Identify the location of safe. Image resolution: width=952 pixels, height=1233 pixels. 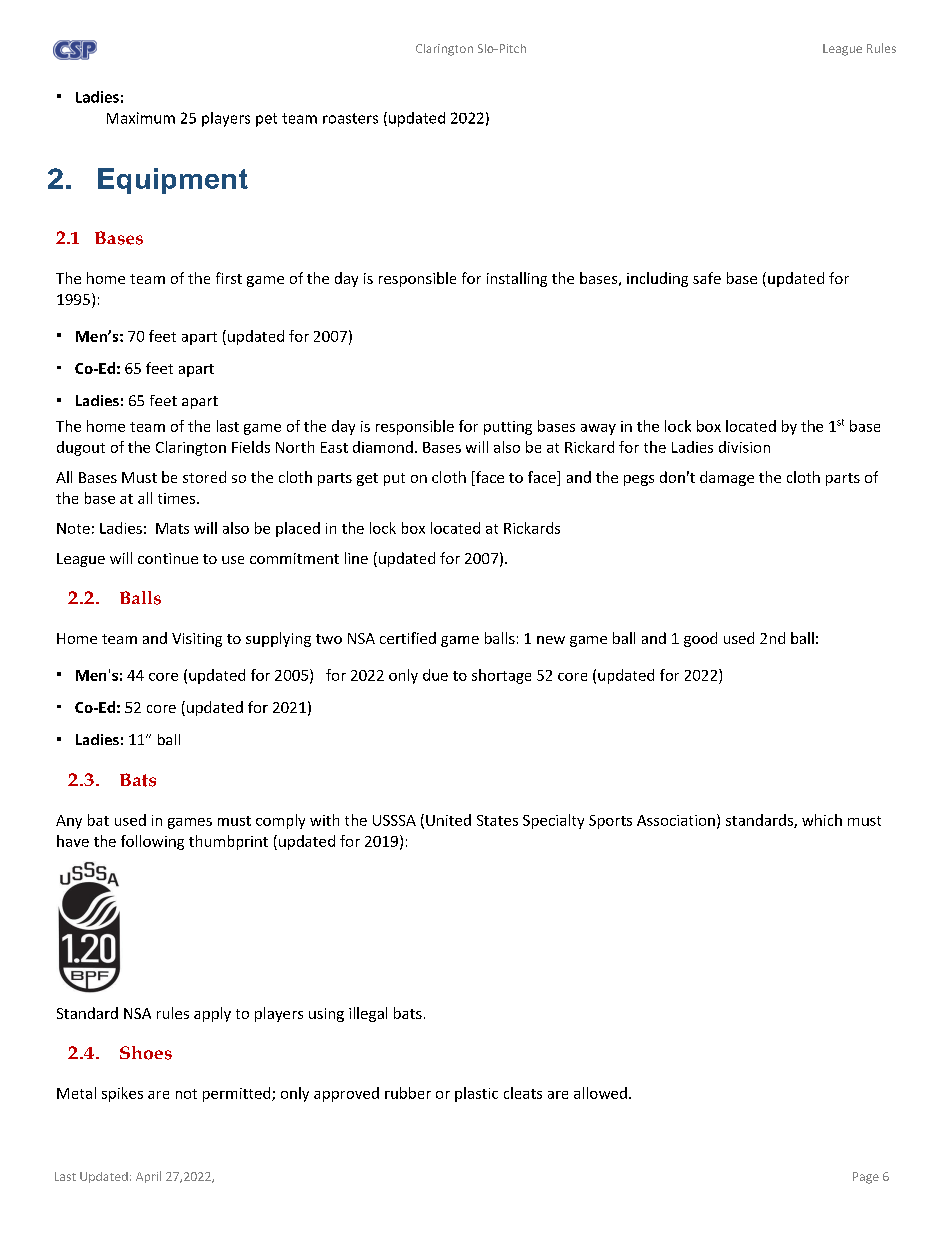
(707, 278).
